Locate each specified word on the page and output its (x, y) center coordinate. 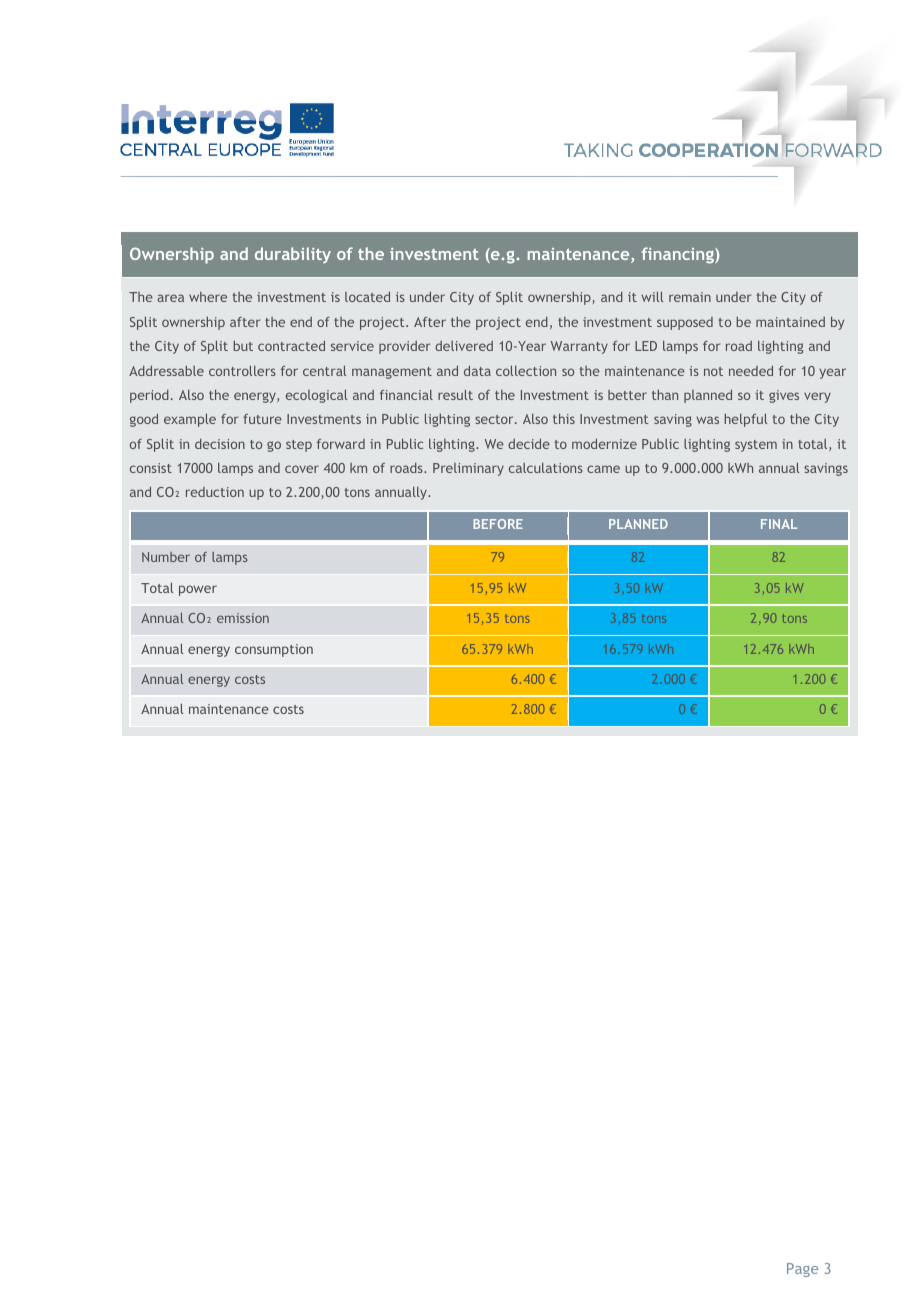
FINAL (779, 524)
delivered (464, 346)
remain (690, 297)
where (208, 297)
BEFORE (498, 524)
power (198, 590)
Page (802, 1270)
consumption (274, 650)
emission (243, 618)
